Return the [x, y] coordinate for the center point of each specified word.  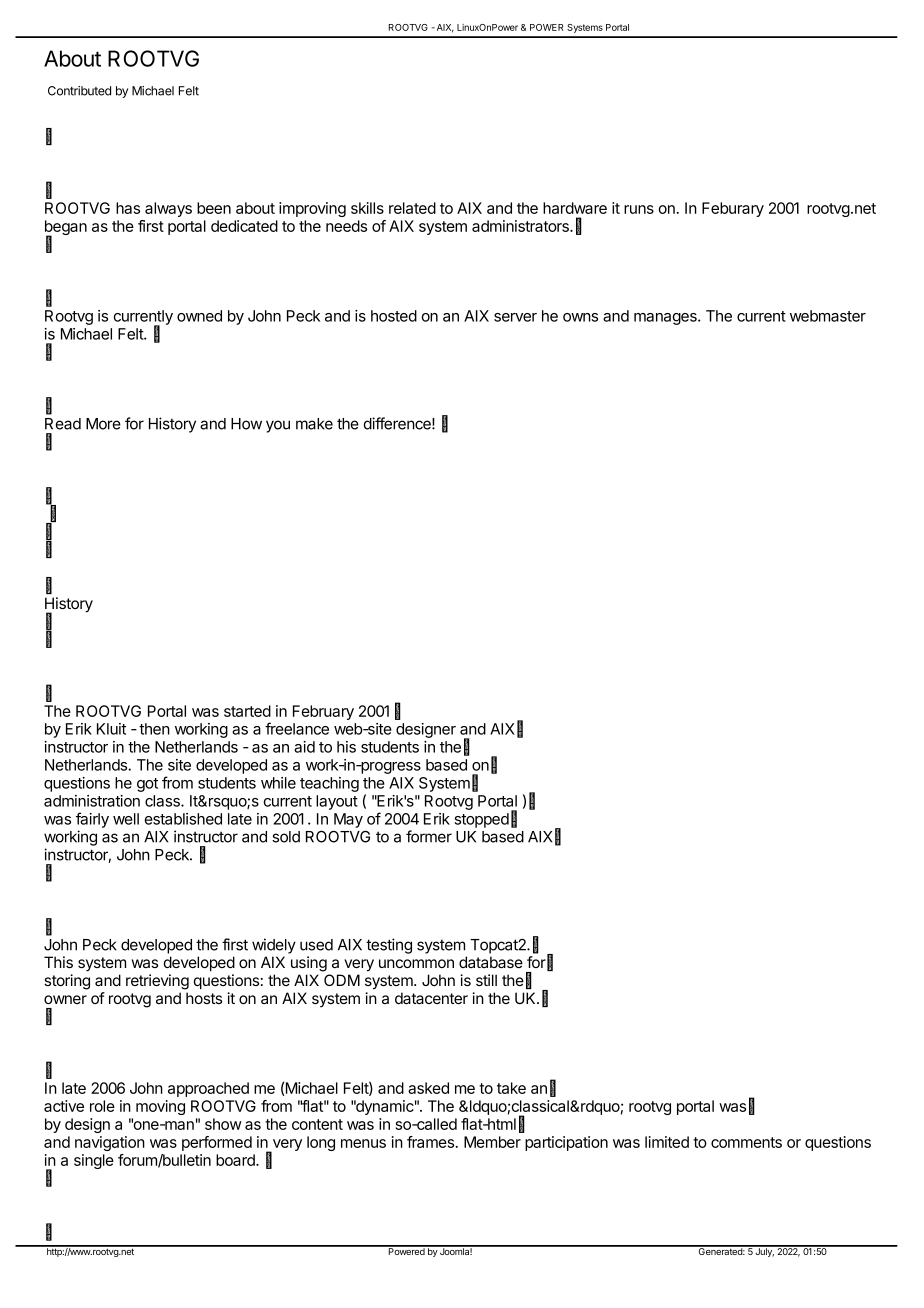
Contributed [79, 91]
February [323, 712]
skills [367, 208]
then [154, 729]
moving [160, 1107]
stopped [481, 820]
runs [639, 209]
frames [432, 1142]
